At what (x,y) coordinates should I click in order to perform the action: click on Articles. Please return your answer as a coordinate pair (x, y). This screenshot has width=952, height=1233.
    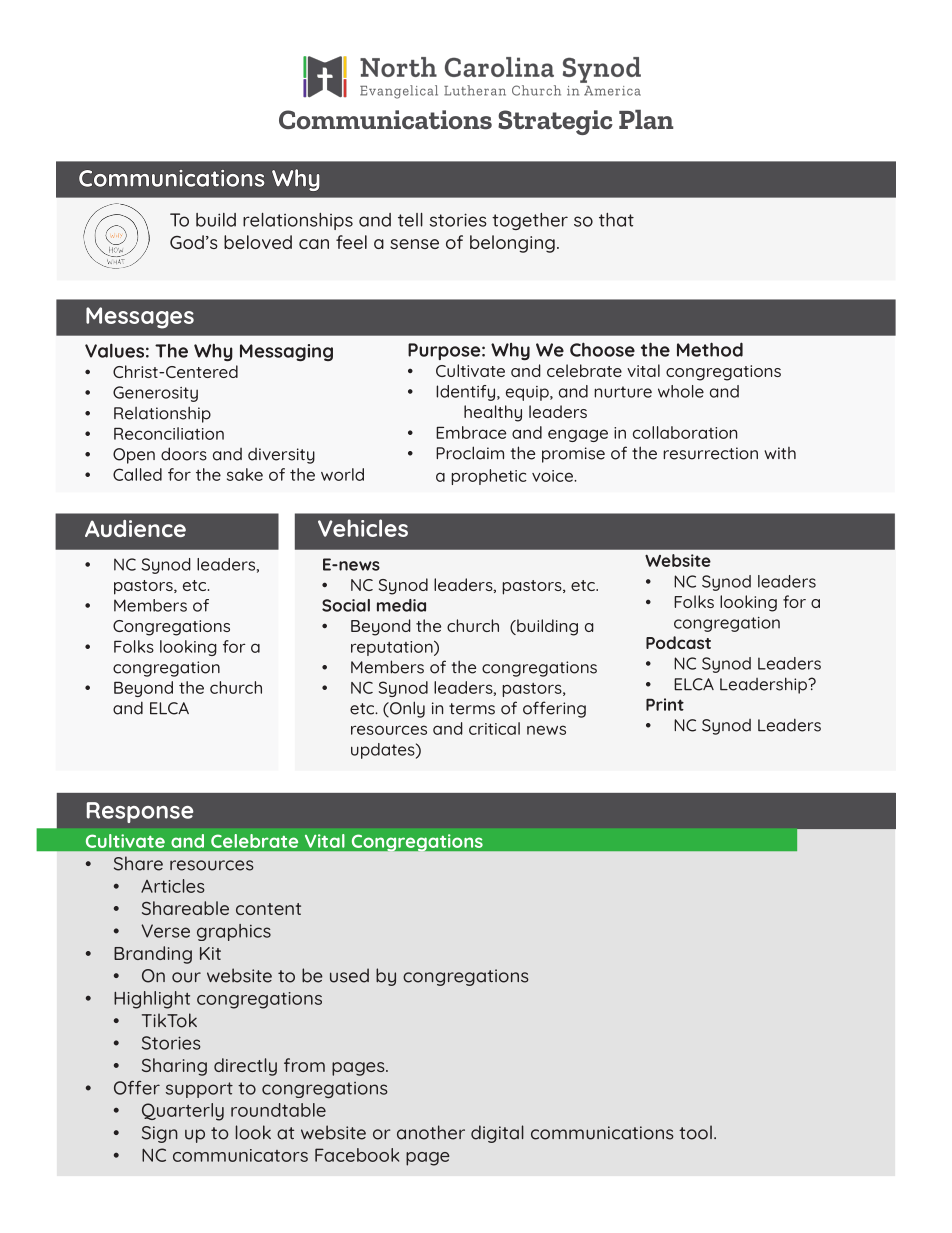
    Looking at the image, I should click on (173, 886).
